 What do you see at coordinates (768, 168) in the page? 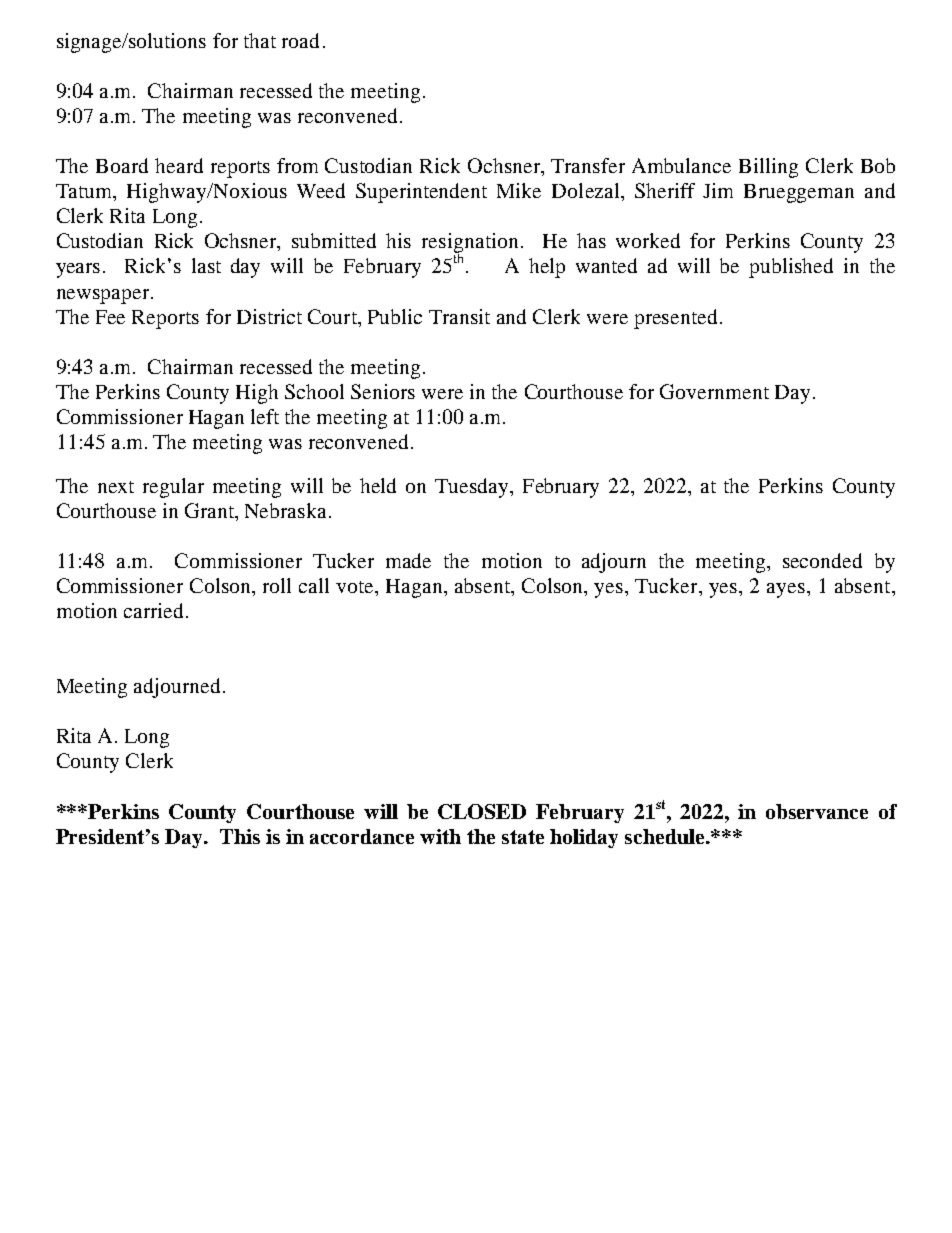
I see `Billing` at bounding box center [768, 168].
